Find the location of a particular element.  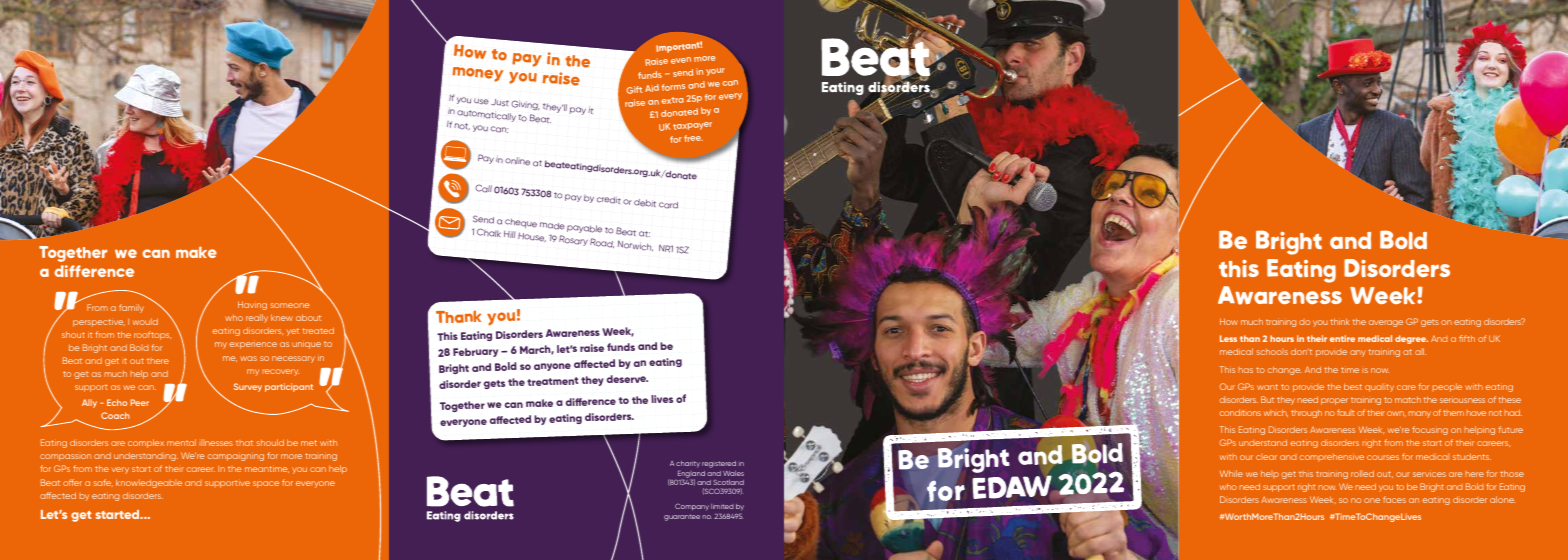

comprehensive is located at coordinates (1332, 457).
